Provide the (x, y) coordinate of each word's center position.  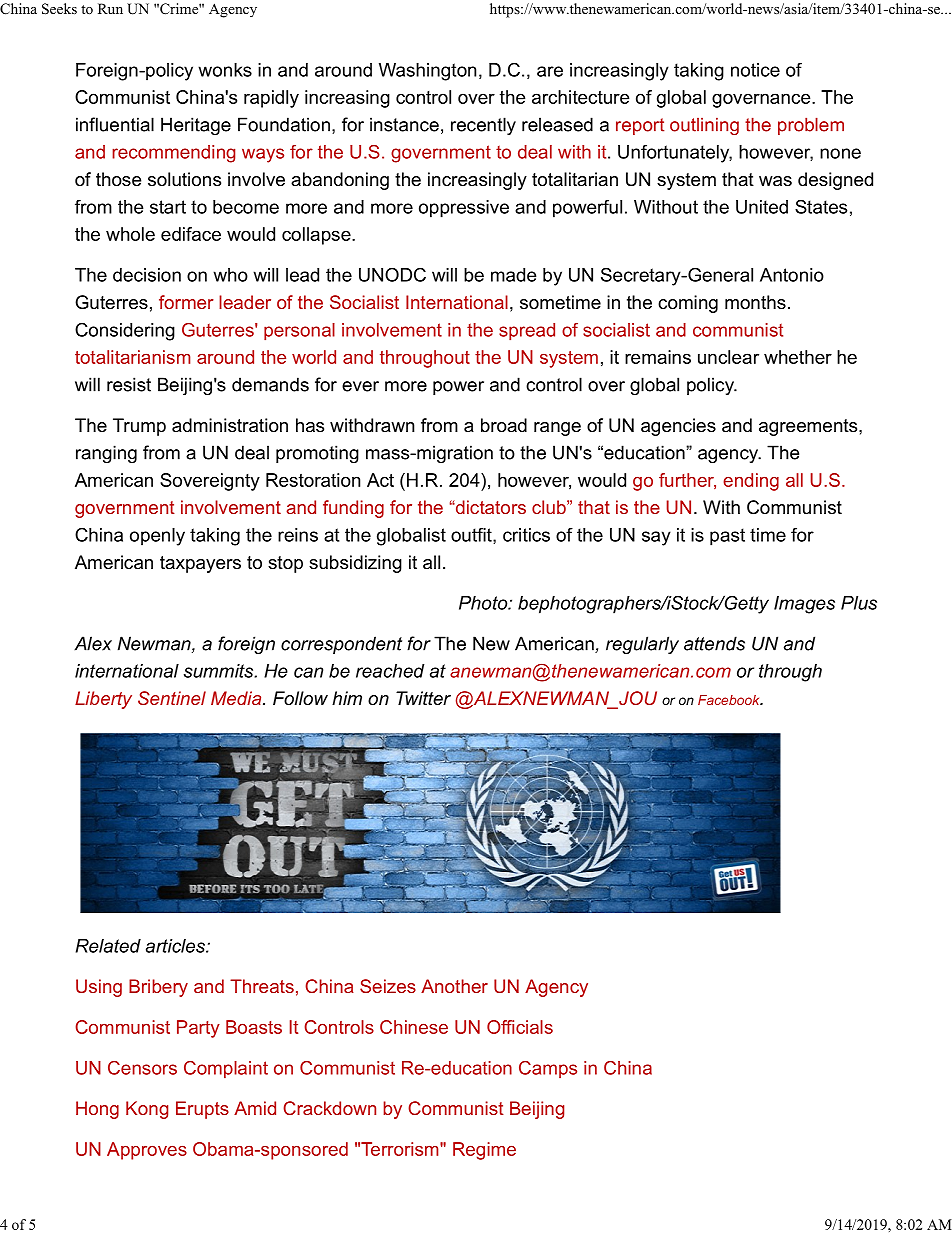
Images (804, 605)
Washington (427, 72)
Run (110, 8)
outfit (472, 535)
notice (755, 70)
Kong (147, 1110)
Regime (484, 1151)
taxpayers (200, 564)
